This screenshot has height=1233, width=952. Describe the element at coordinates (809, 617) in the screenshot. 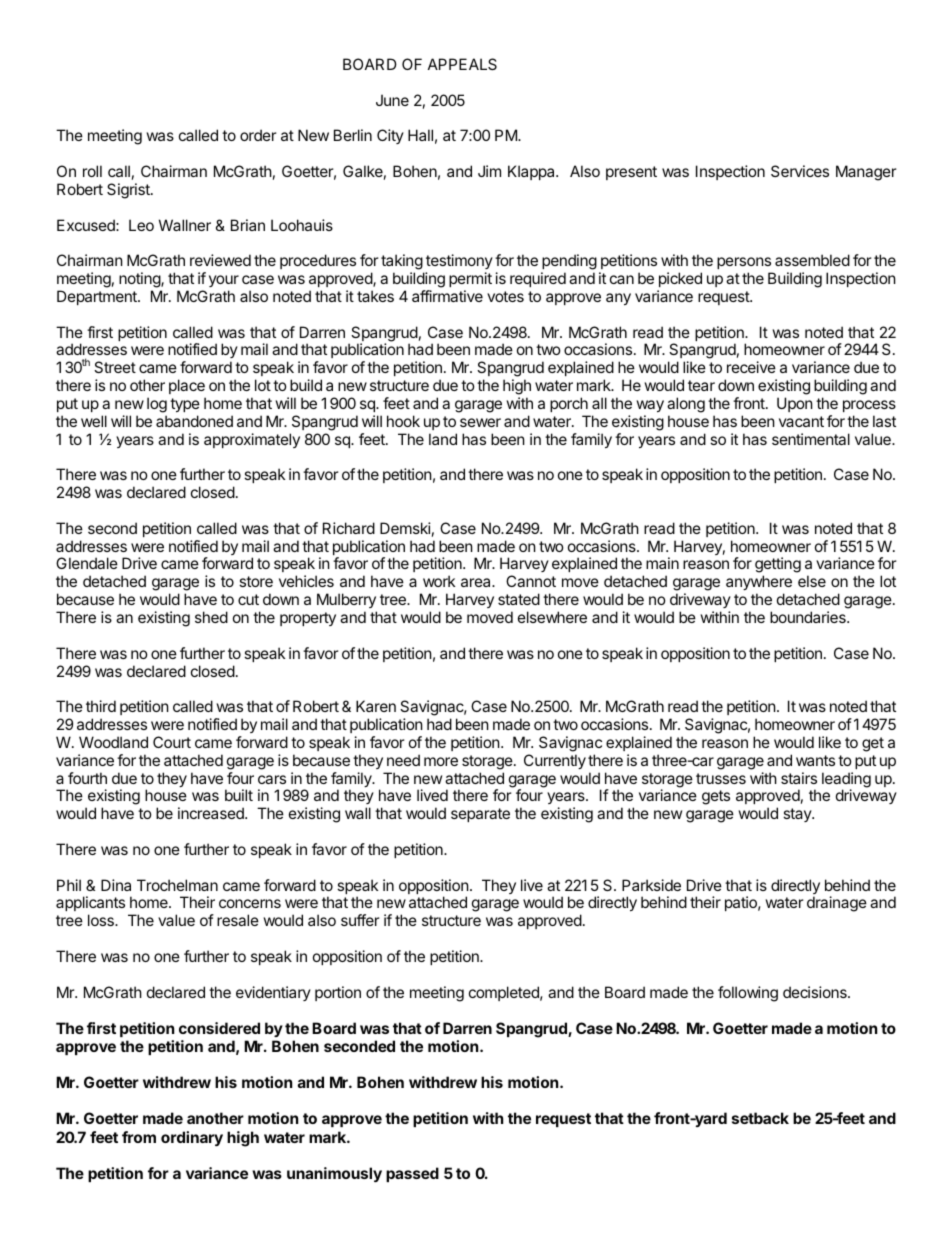

I see `boundaries` at that location.
